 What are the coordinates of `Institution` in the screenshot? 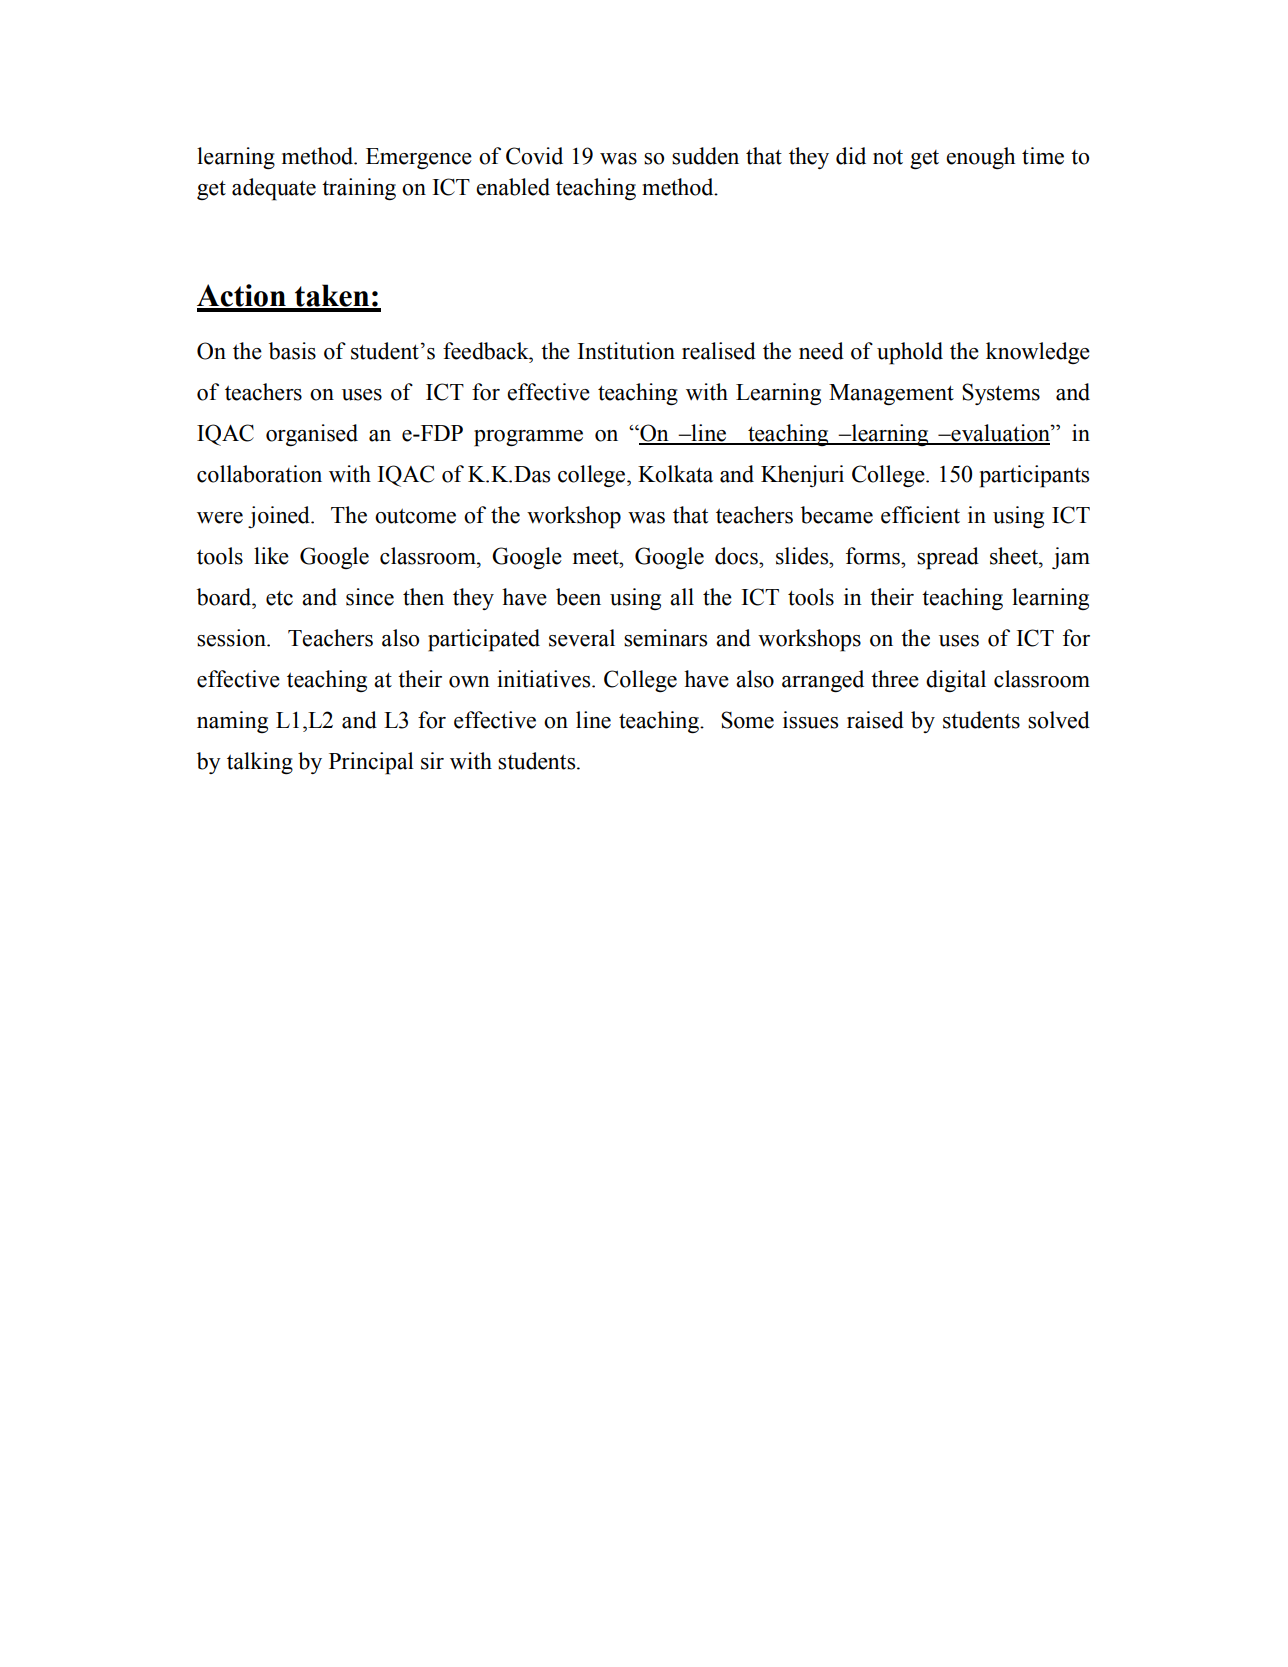 It's located at (626, 351).
